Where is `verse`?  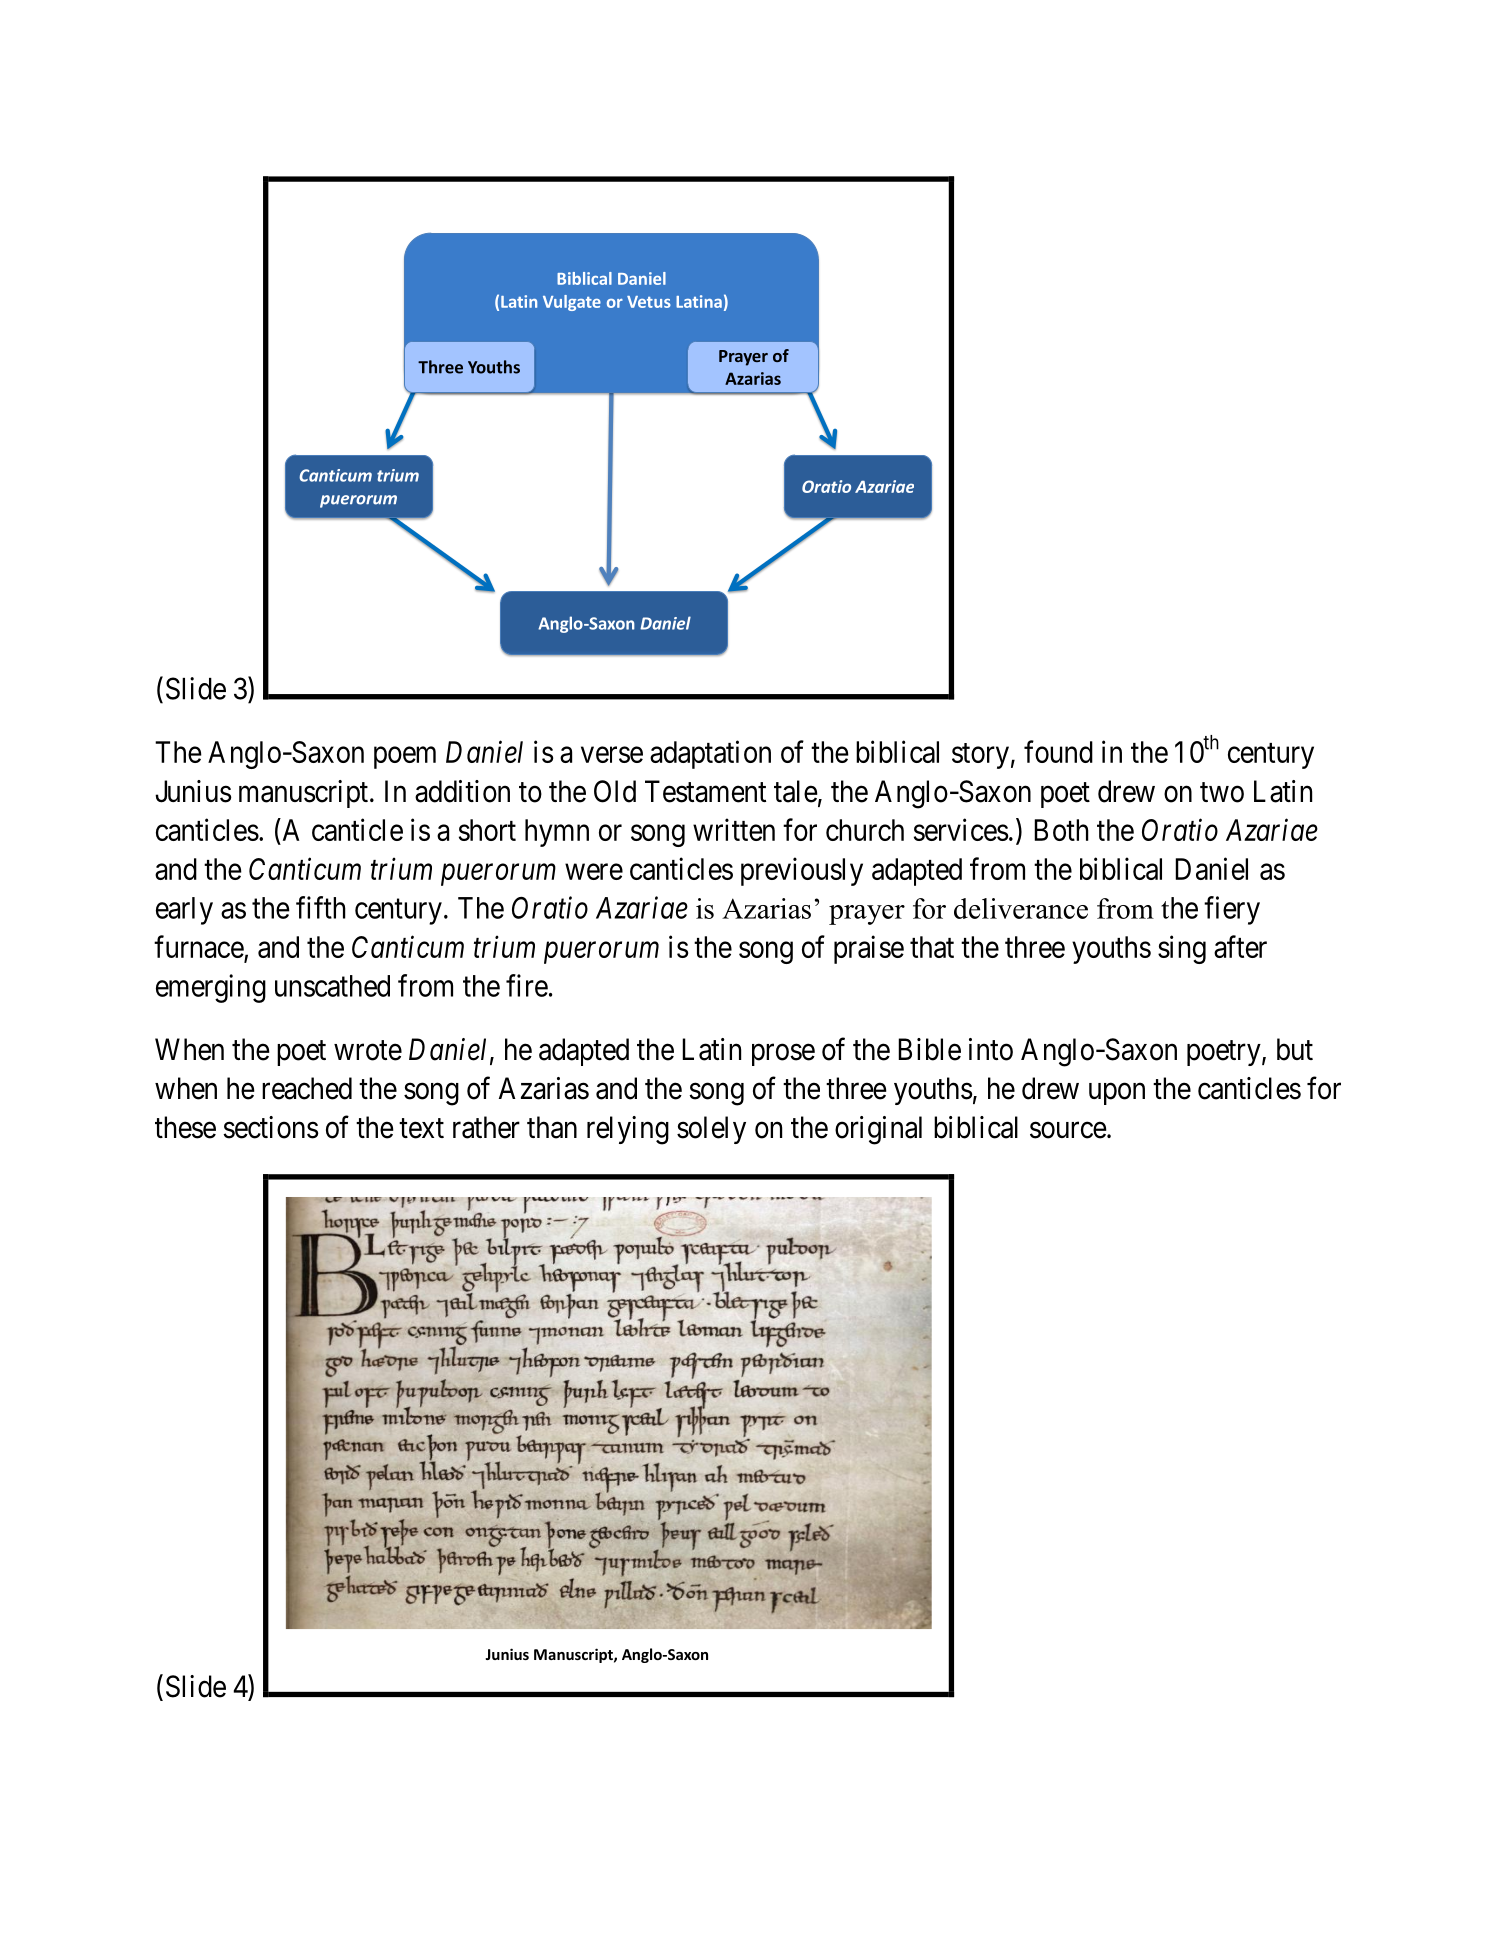 verse is located at coordinates (612, 755).
